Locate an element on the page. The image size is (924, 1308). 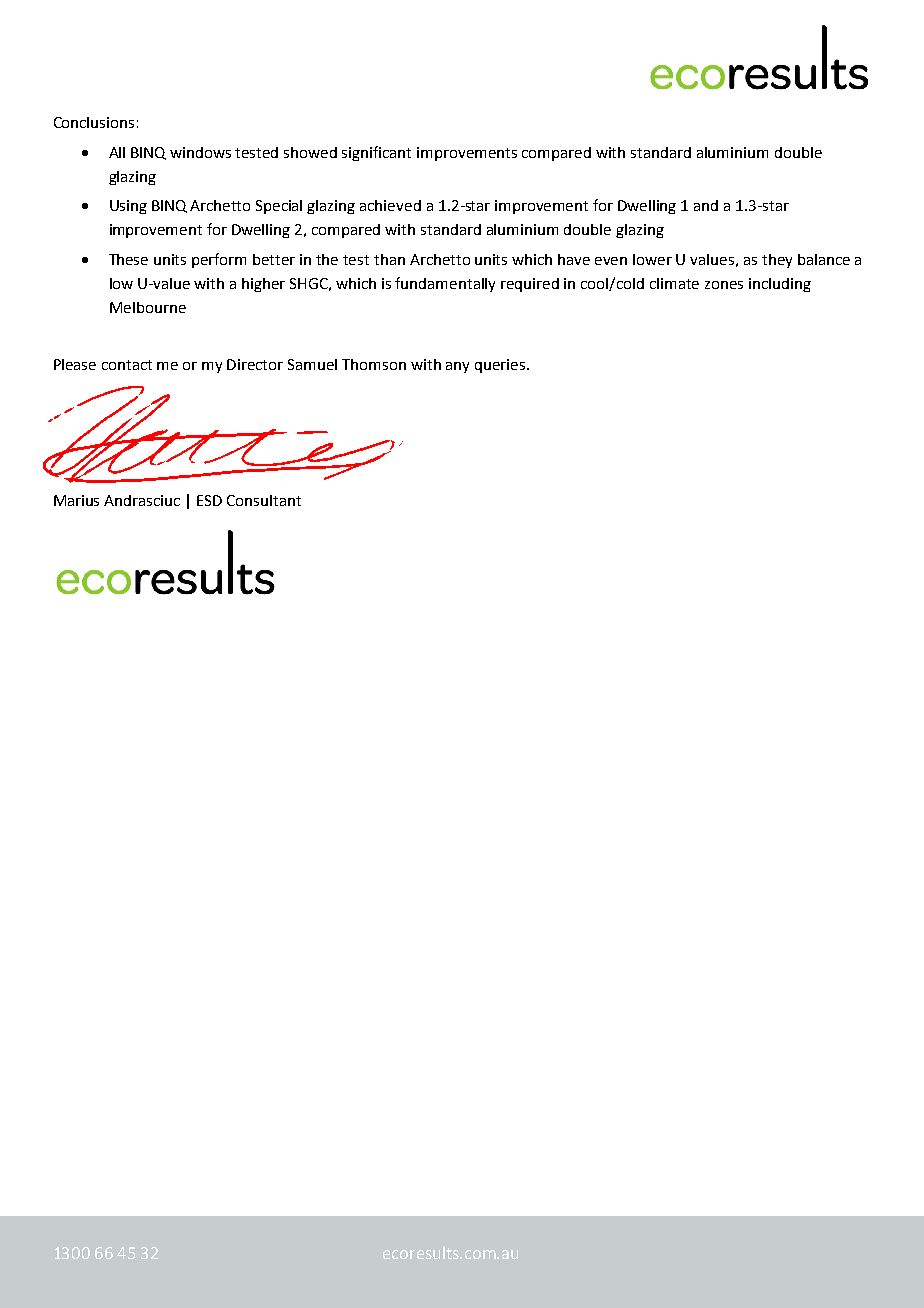
fundamentally is located at coordinates (445, 284).
